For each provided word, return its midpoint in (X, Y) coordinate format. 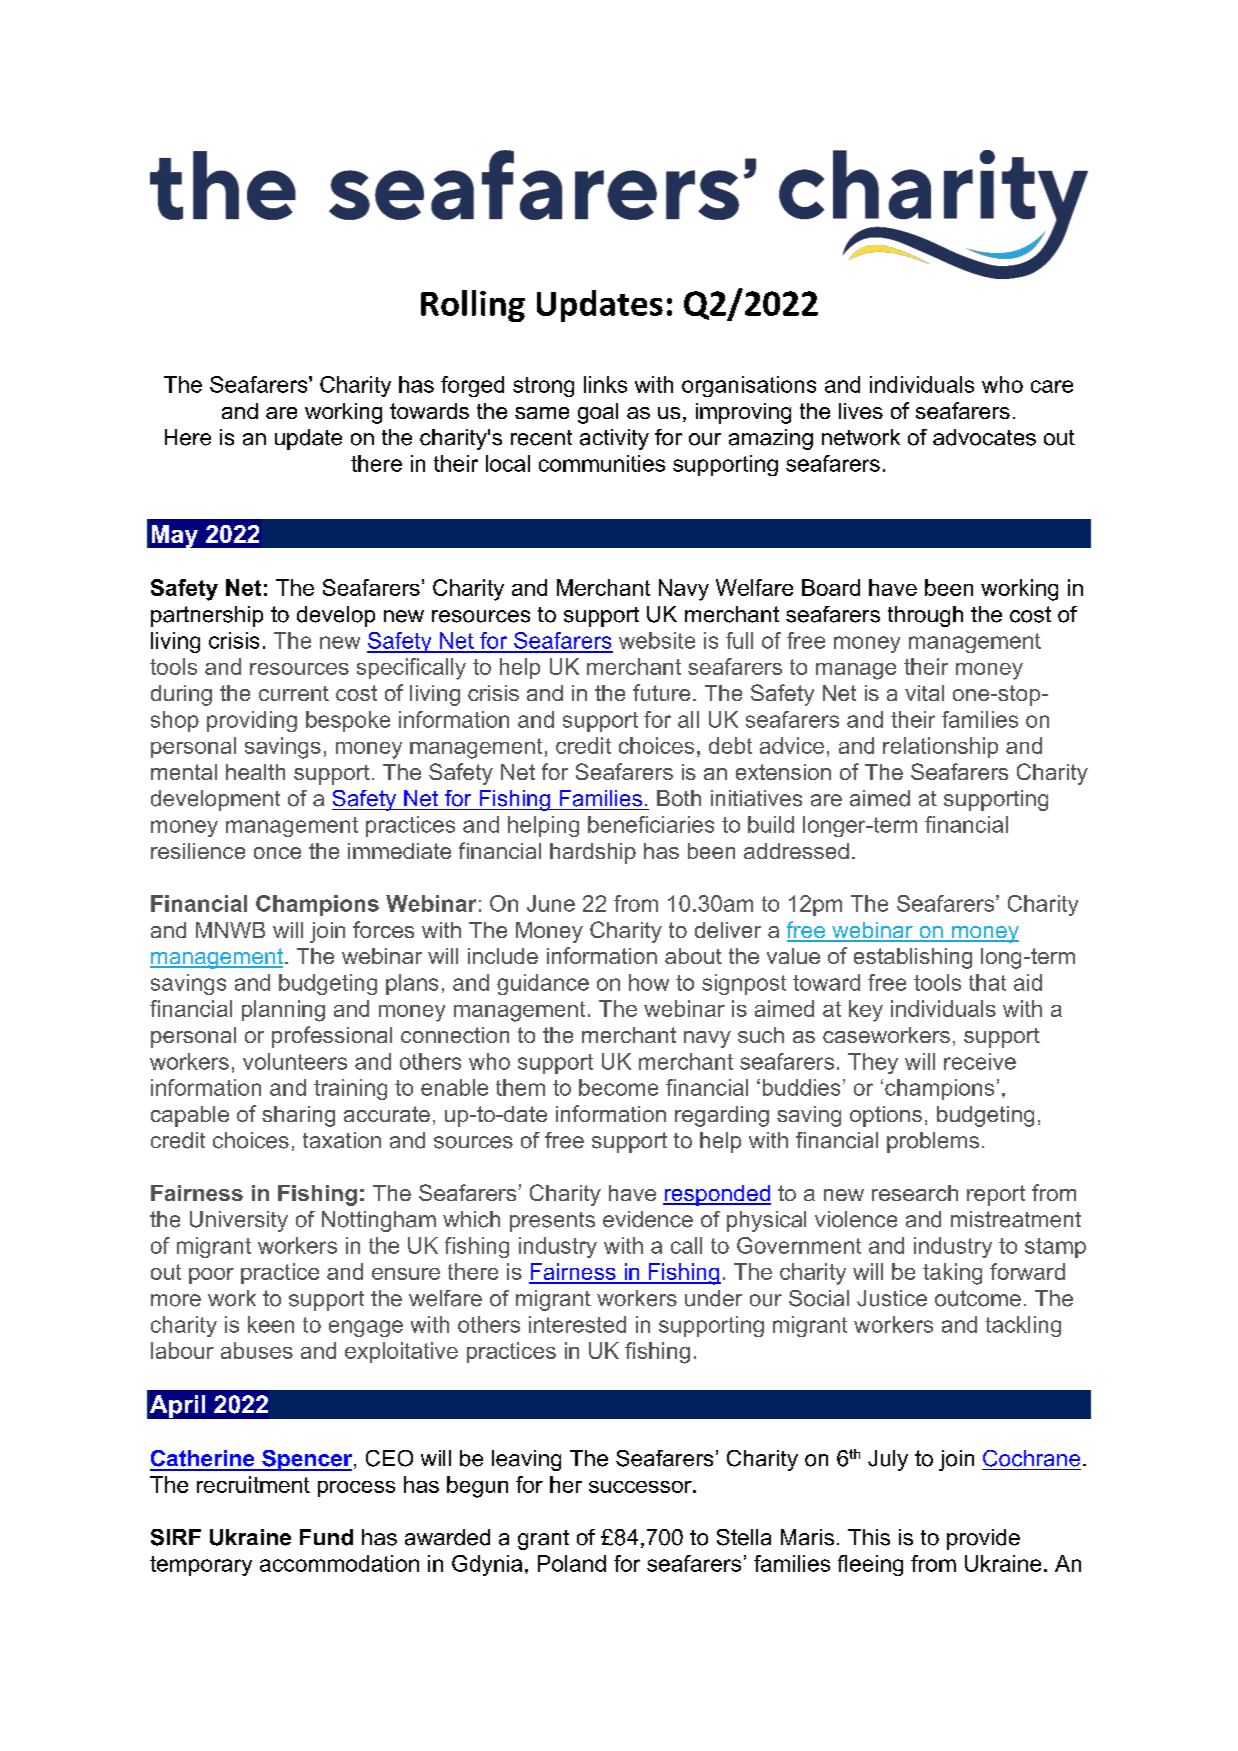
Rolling (473, 306)
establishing (913, 958)
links (605, 384)
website (657, 640)
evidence (648, 1219)
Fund (326, 1537)
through (925, 616)
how (649, 982)
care (1052, 386)
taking (952, 1274)
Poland (572, 1563)
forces (383, 929)
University (239, 1221)
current (294, 693)
